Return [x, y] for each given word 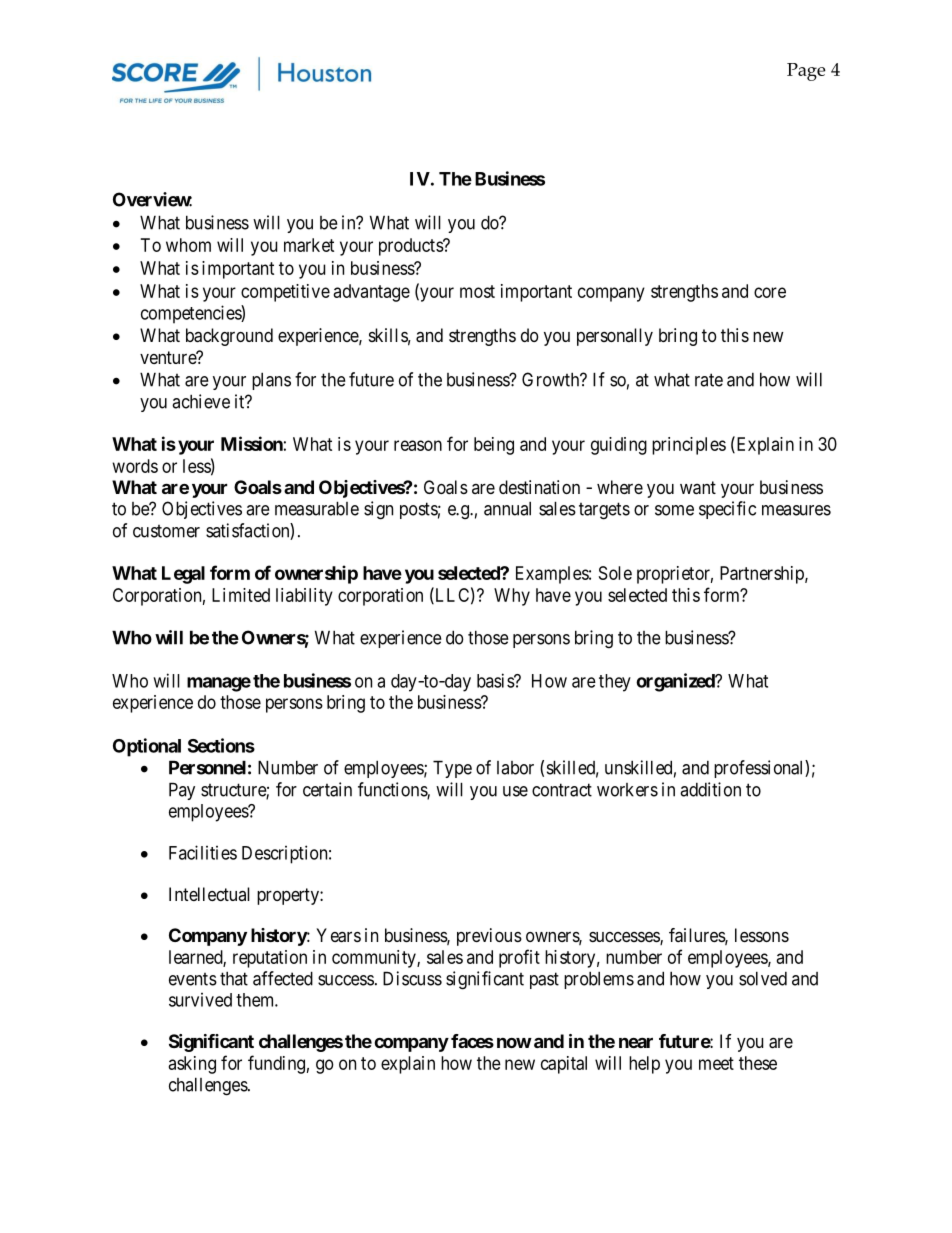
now [514, 1043]
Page [806, 72]
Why [512, 597]
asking [192, 1065]
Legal [183, 575]
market [309, 245]
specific [727, 510]
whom [188, 245]
